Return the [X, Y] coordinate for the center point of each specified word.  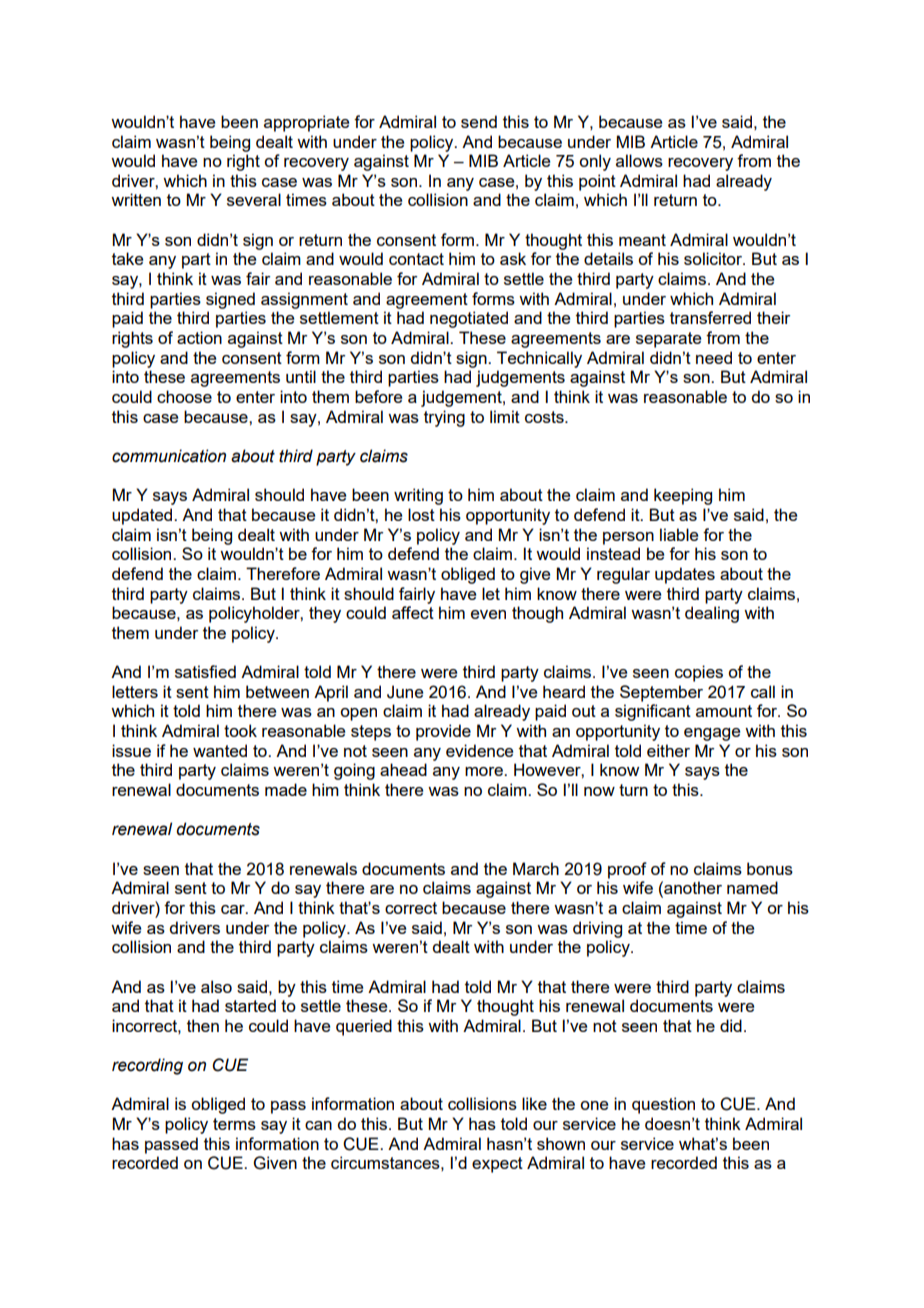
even [488, 614]
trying [444, 418]
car [234, 909]
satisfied [205, 671]
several [254, 199]
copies [699, 673]
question [663, 1105]
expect [497, 1165]
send [479, 121]
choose [184, 396]
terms [234, 1124]
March [536, 868]
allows [639, 160]
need [714, 357]
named [752, 887]
